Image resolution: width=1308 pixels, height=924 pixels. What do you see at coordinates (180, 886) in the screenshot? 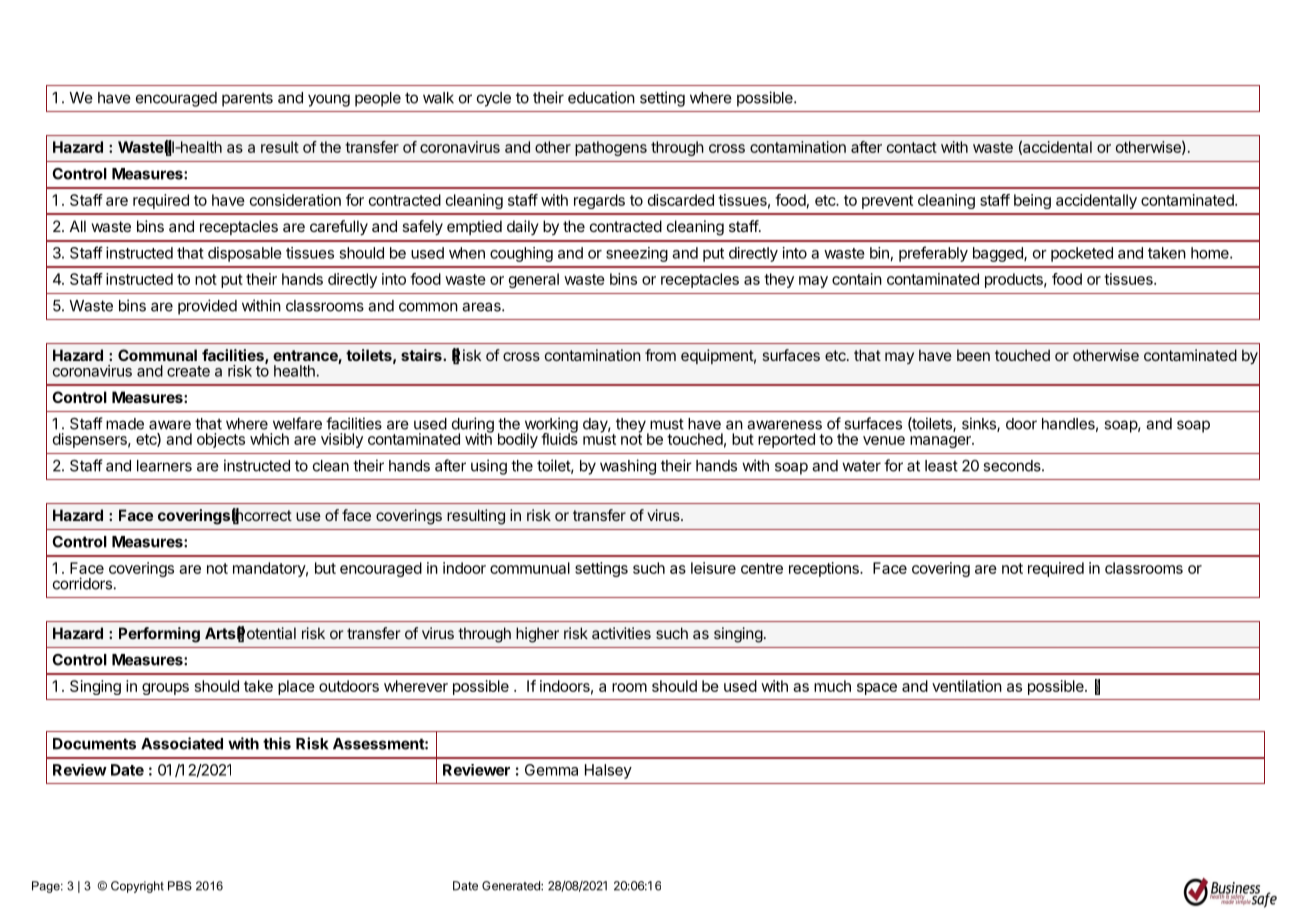
I see `PBS` at bounding box center [180, 886].
